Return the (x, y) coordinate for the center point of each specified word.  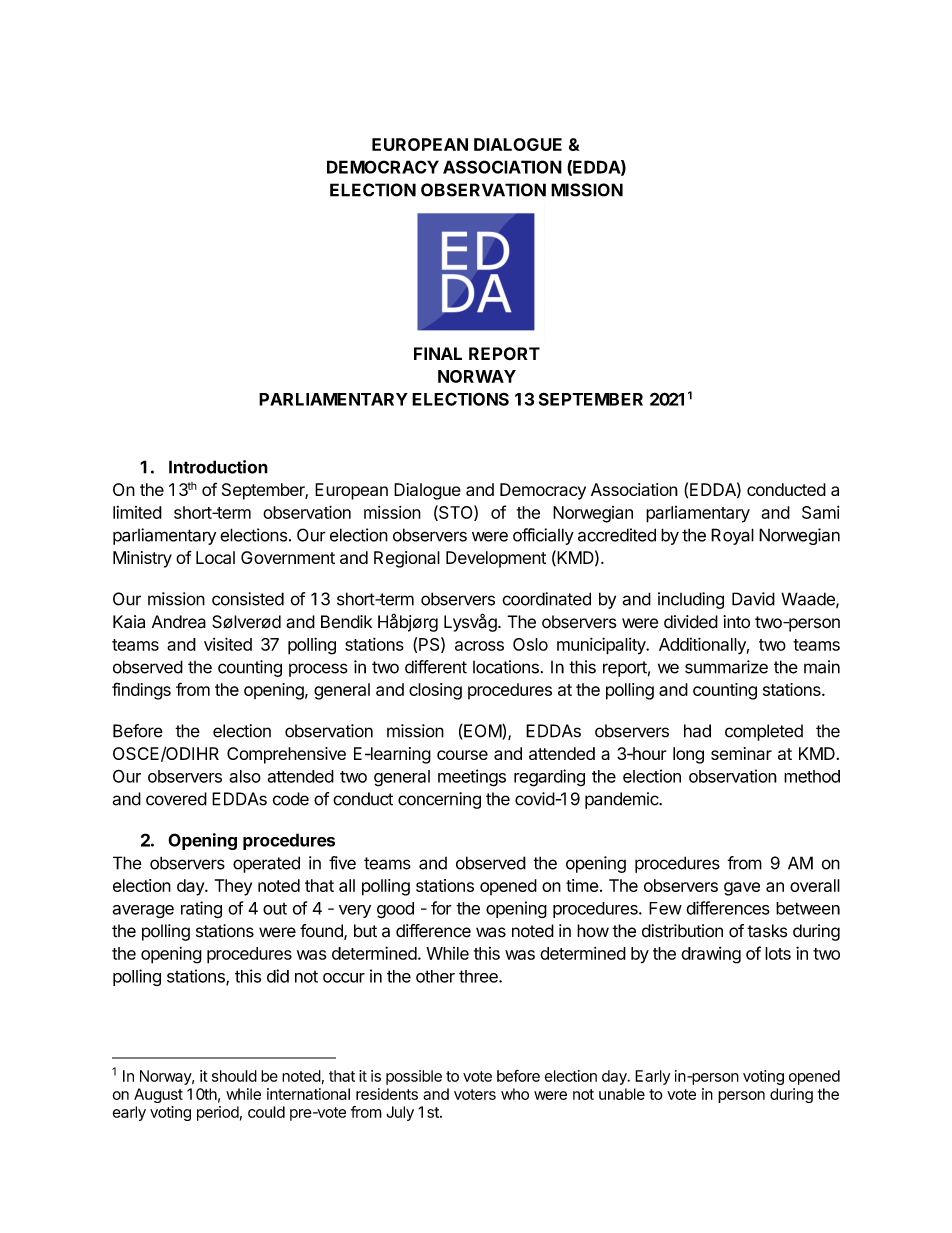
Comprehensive (286, 755)
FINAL (438, 353)
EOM (482, 732)
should (234, 1076)
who (515, 1094)
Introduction (218, 467)
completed (764, 732)
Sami (820, 512)
